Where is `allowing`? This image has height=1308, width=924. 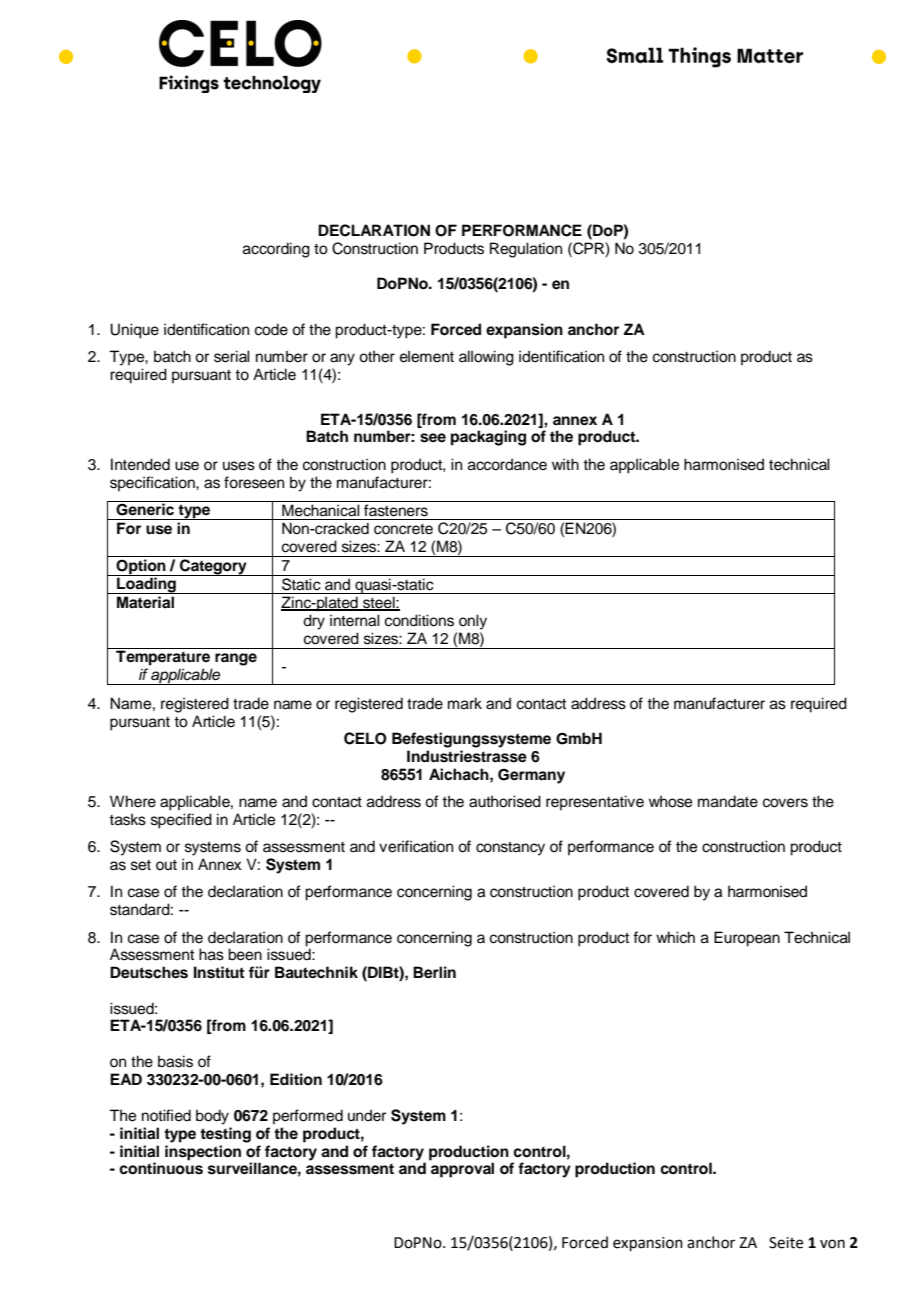 allowing is located at coordinates (486, 358).
